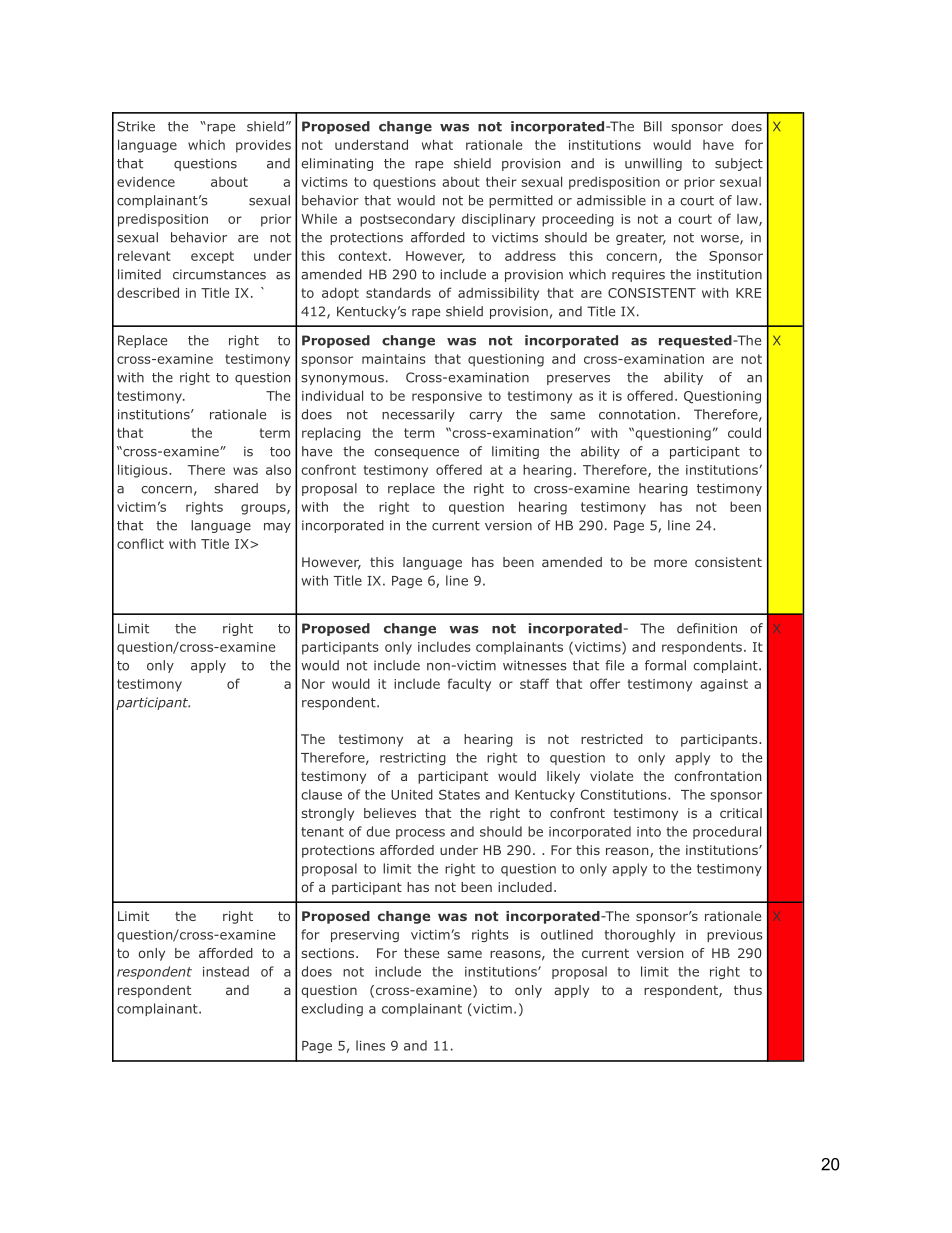  What do you see at coordinates (653, 164) in the screenshot?
I see `unwilling` at bounding box center [653, 164].
